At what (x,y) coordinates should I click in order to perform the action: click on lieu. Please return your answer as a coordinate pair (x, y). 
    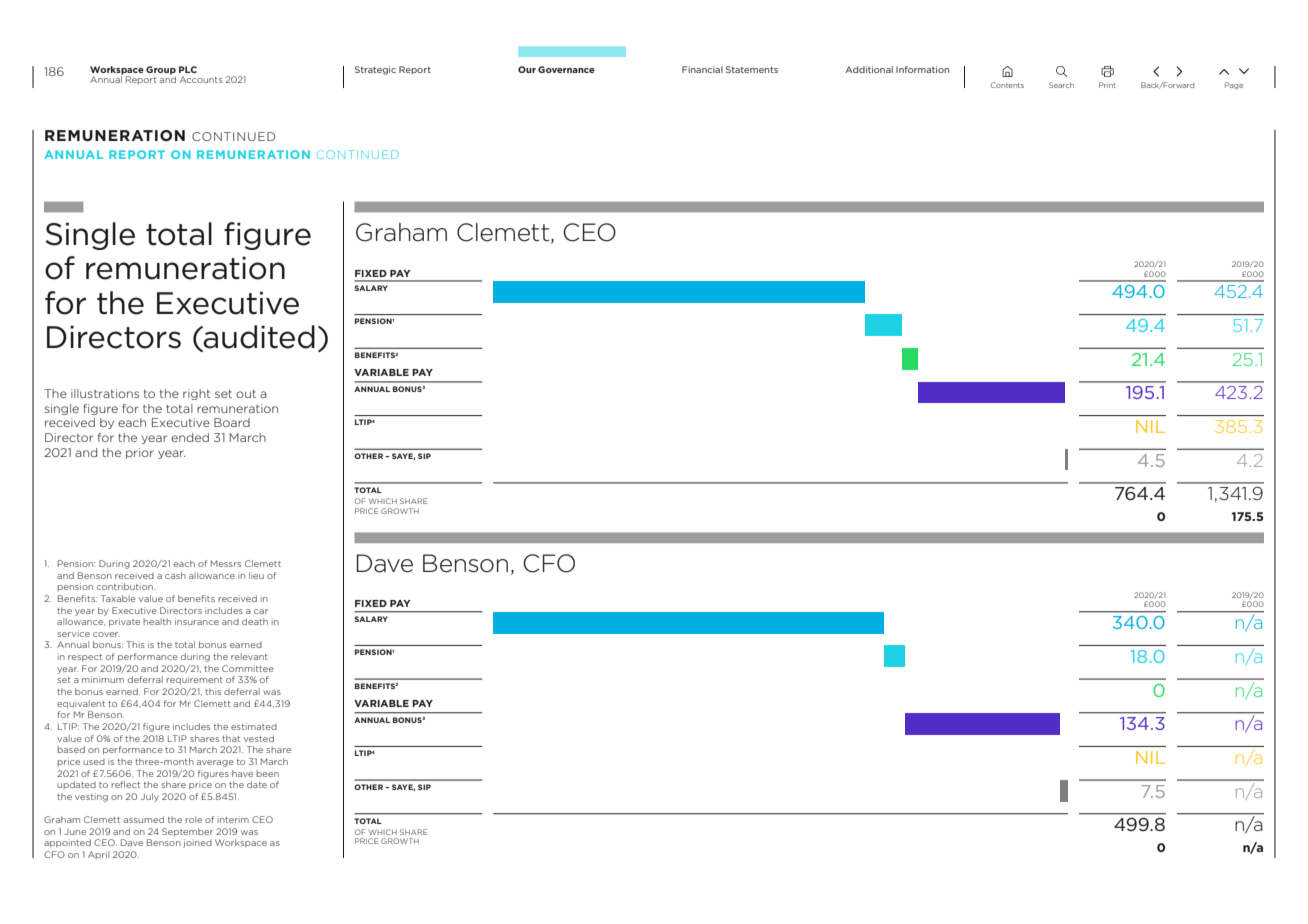
    Looking at the image, I should click on (256, 575).
